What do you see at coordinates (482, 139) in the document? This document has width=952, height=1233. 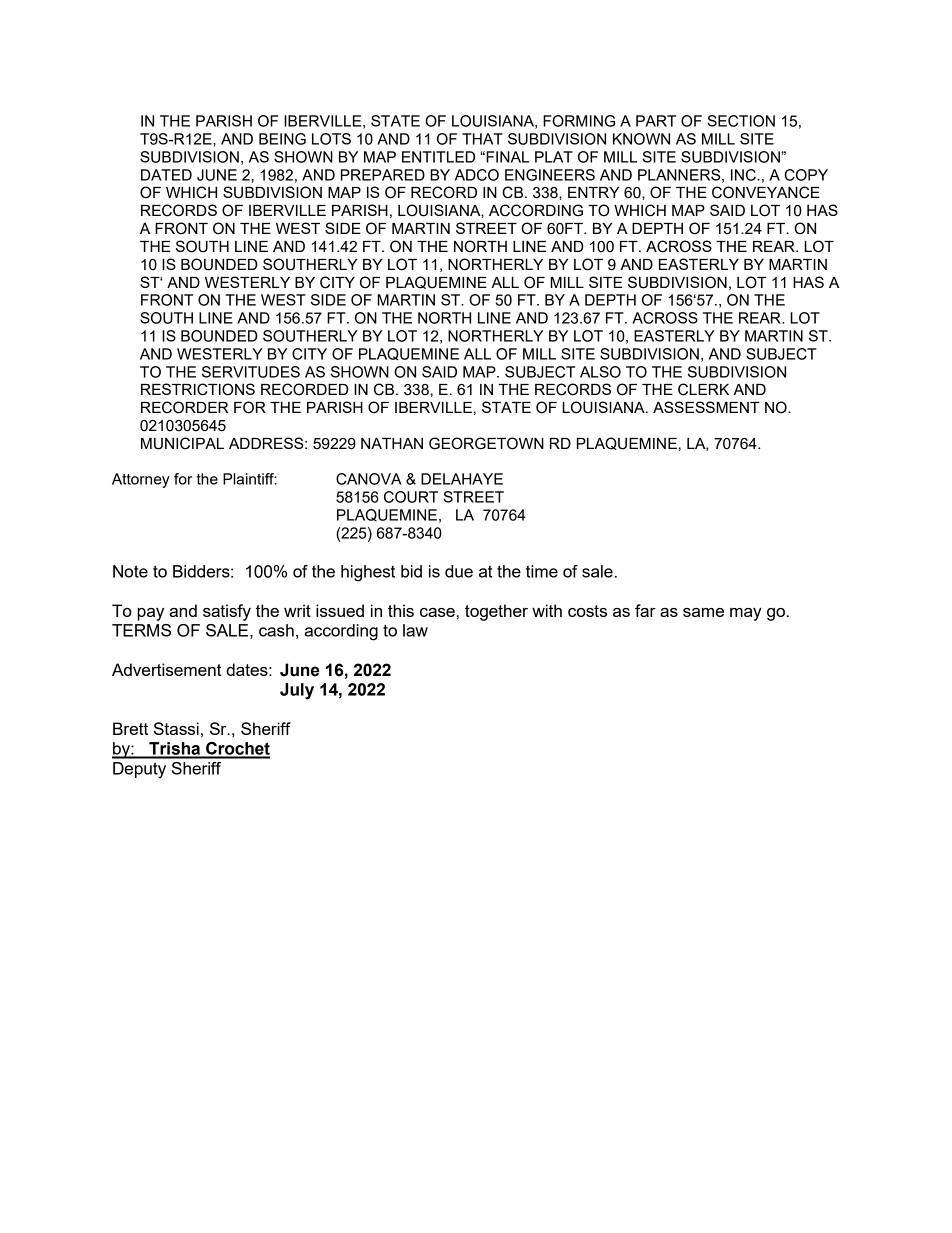 I see `THAT` at bounding box center [482, 139].
